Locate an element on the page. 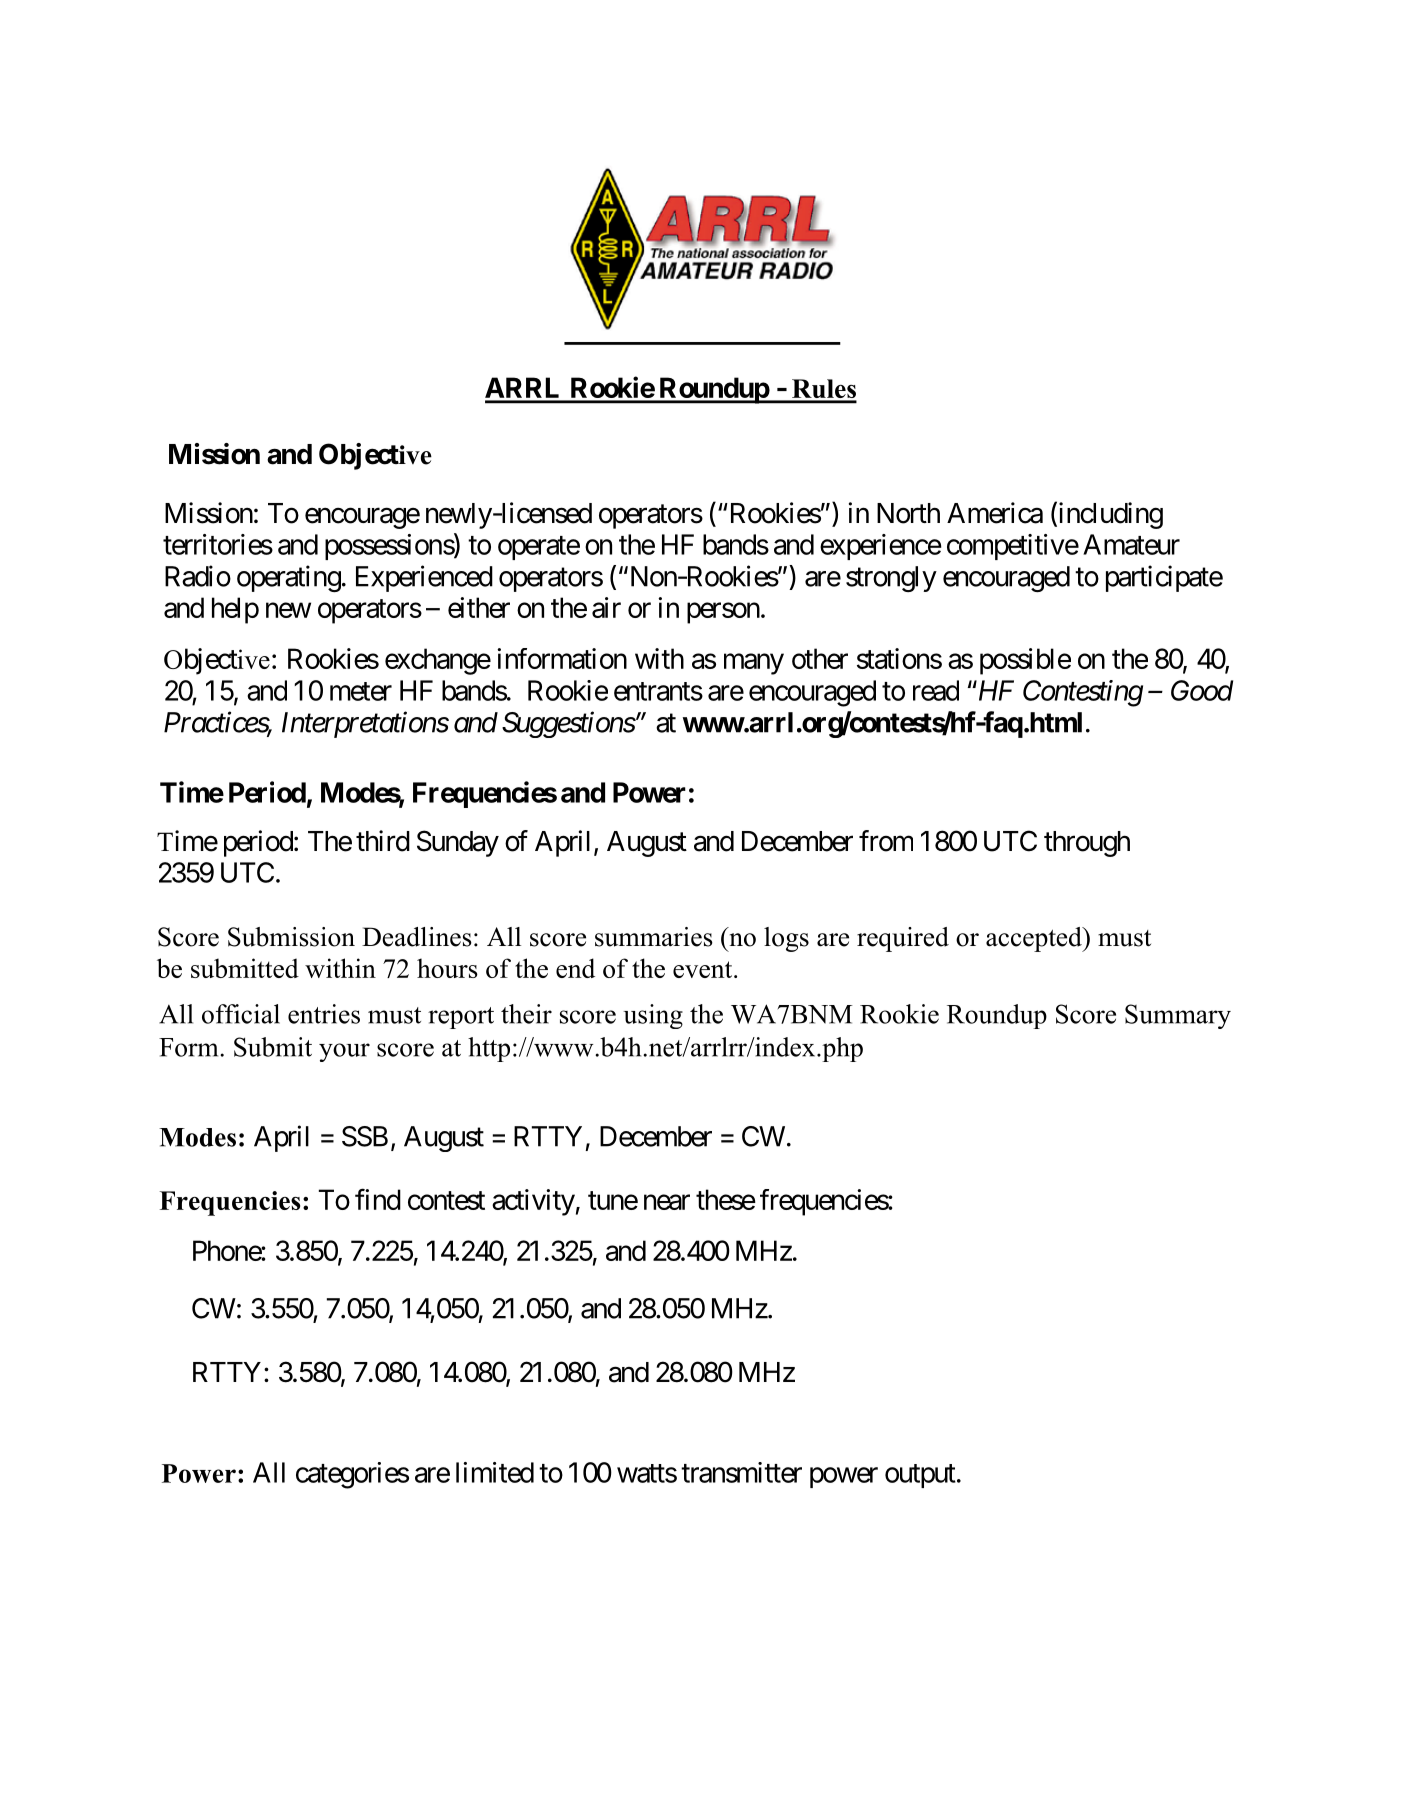  limited is located at coordinates (495, 1472).
